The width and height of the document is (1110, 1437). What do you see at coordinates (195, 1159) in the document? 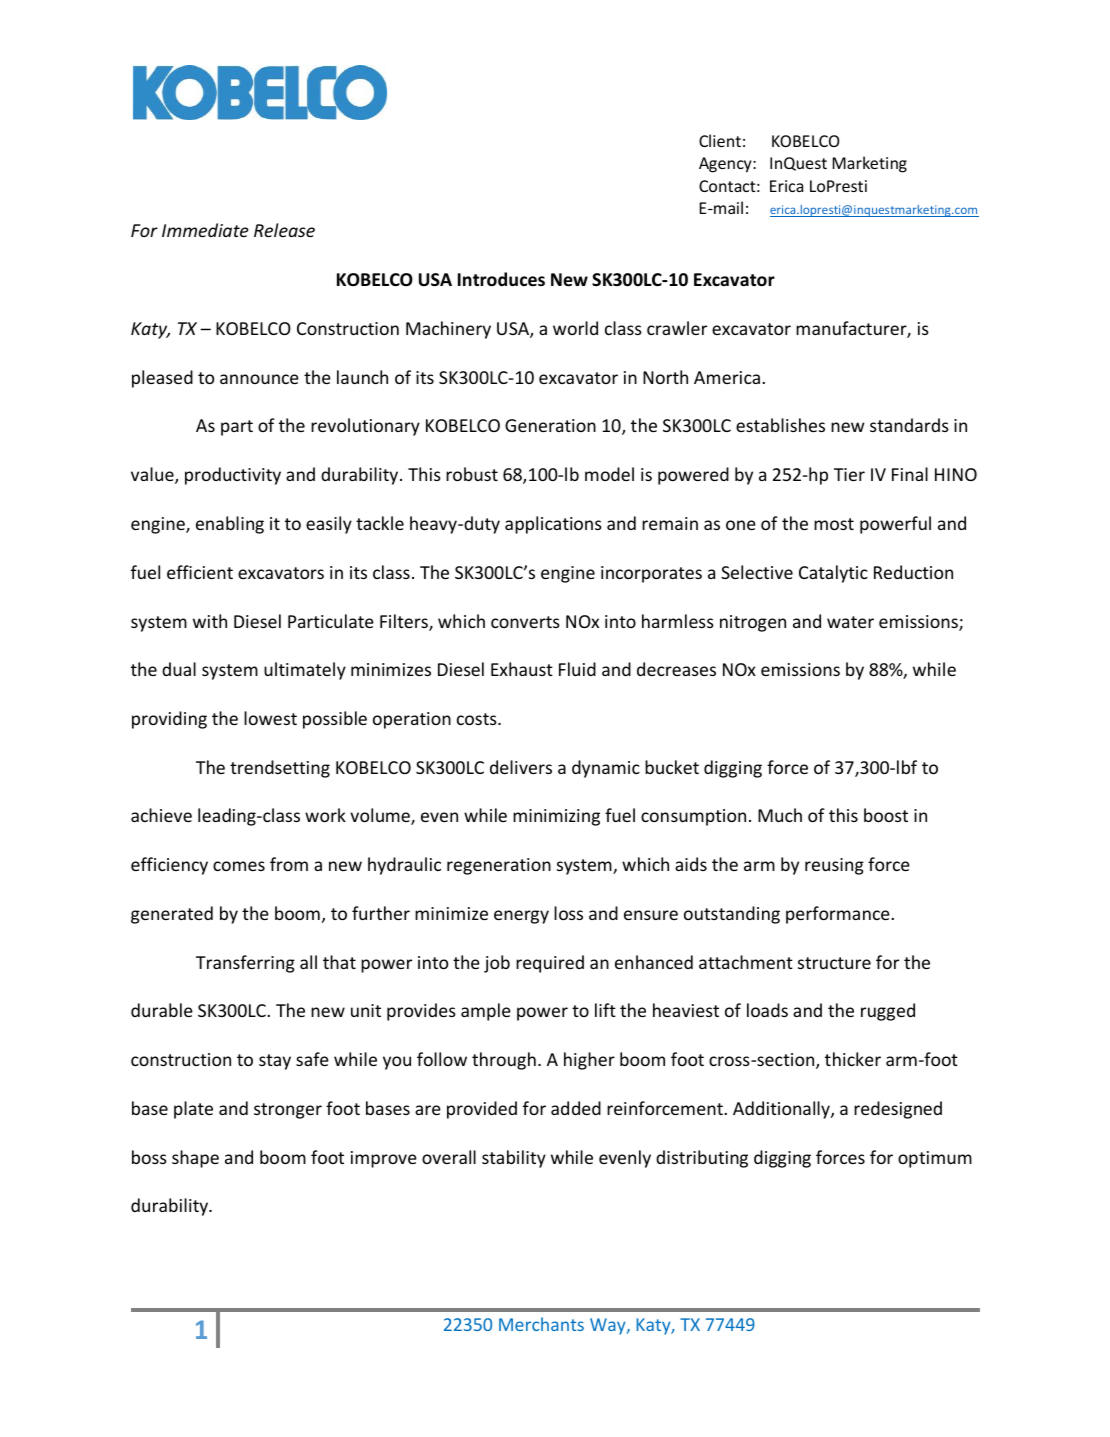
I see `shape` at bounding box center [195, 1159].
